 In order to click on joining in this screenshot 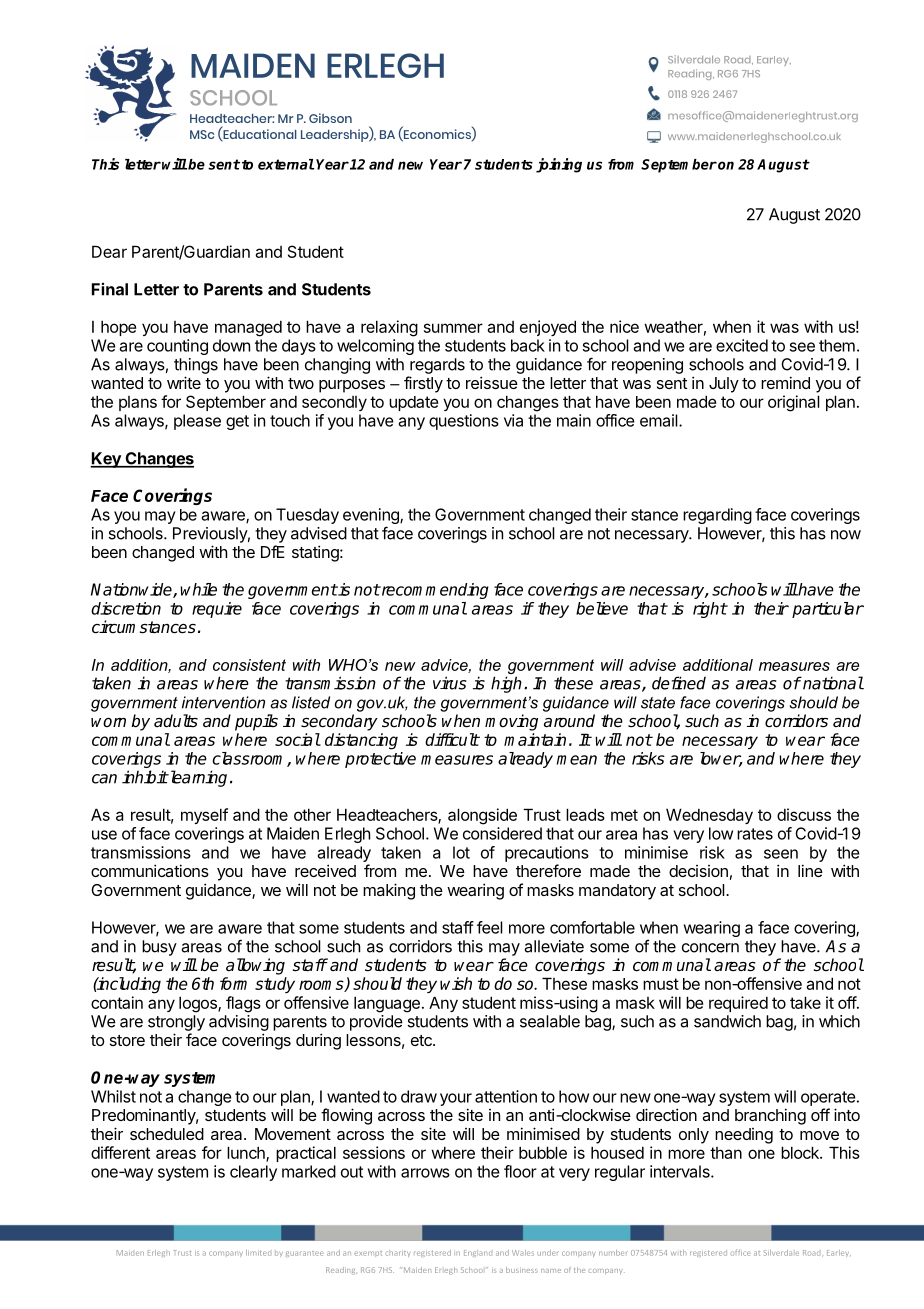, I will do `click(559, 165)`.
